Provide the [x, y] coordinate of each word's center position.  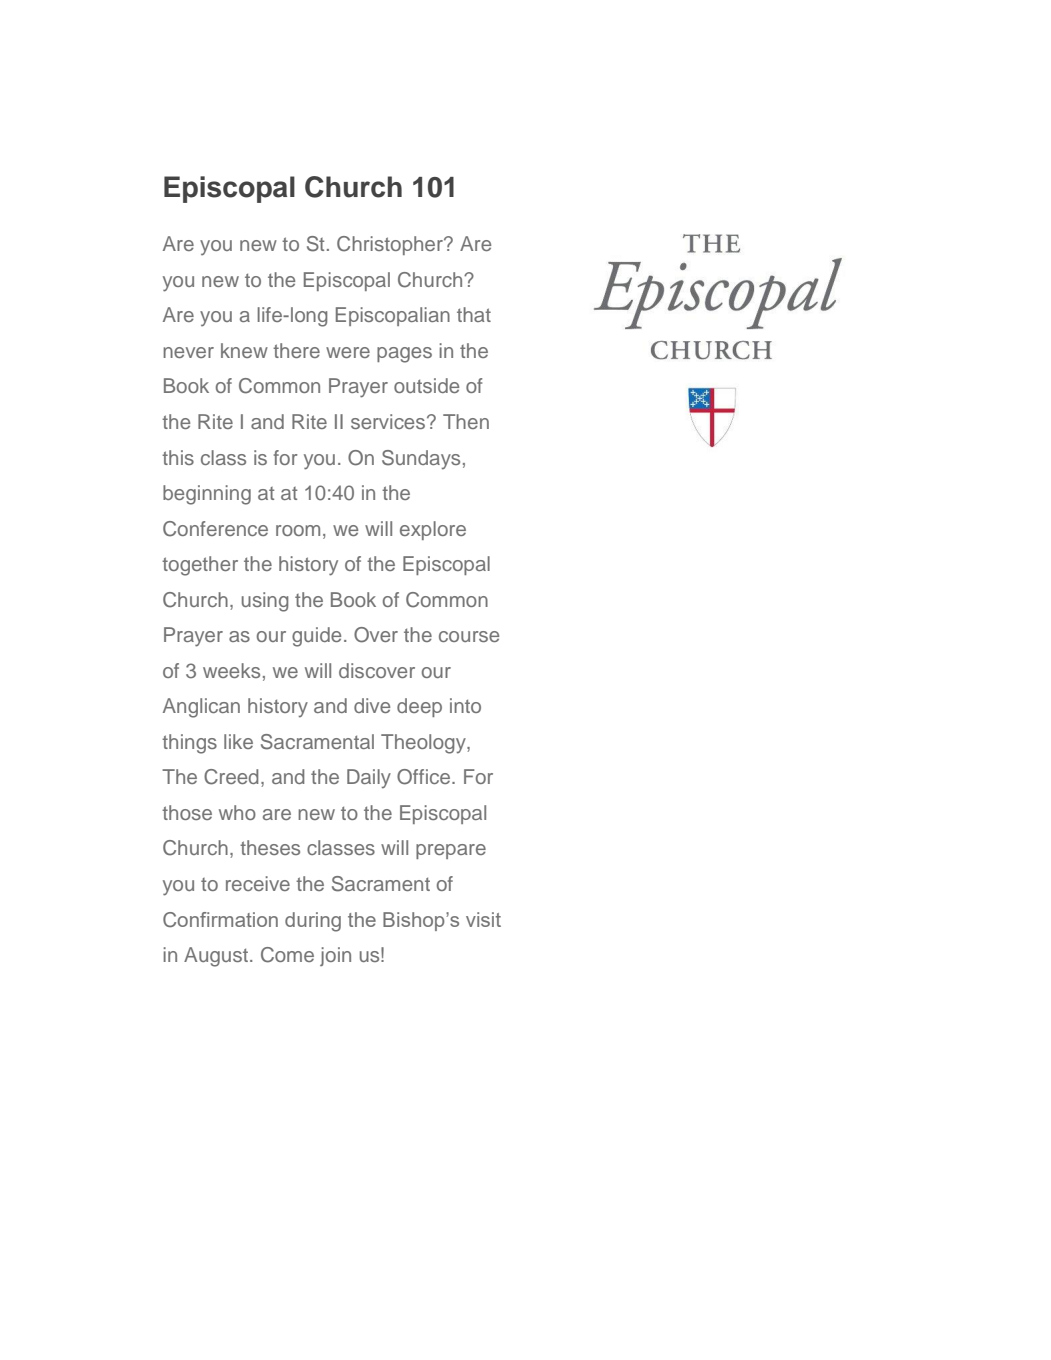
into [465, 705]
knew [244, 350]
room [298, 530]
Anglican [201, 708]
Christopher [391, 245]
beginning [207, 495]
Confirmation [220, 919]
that [474, 314]
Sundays [421, 460]
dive [372, 705]
